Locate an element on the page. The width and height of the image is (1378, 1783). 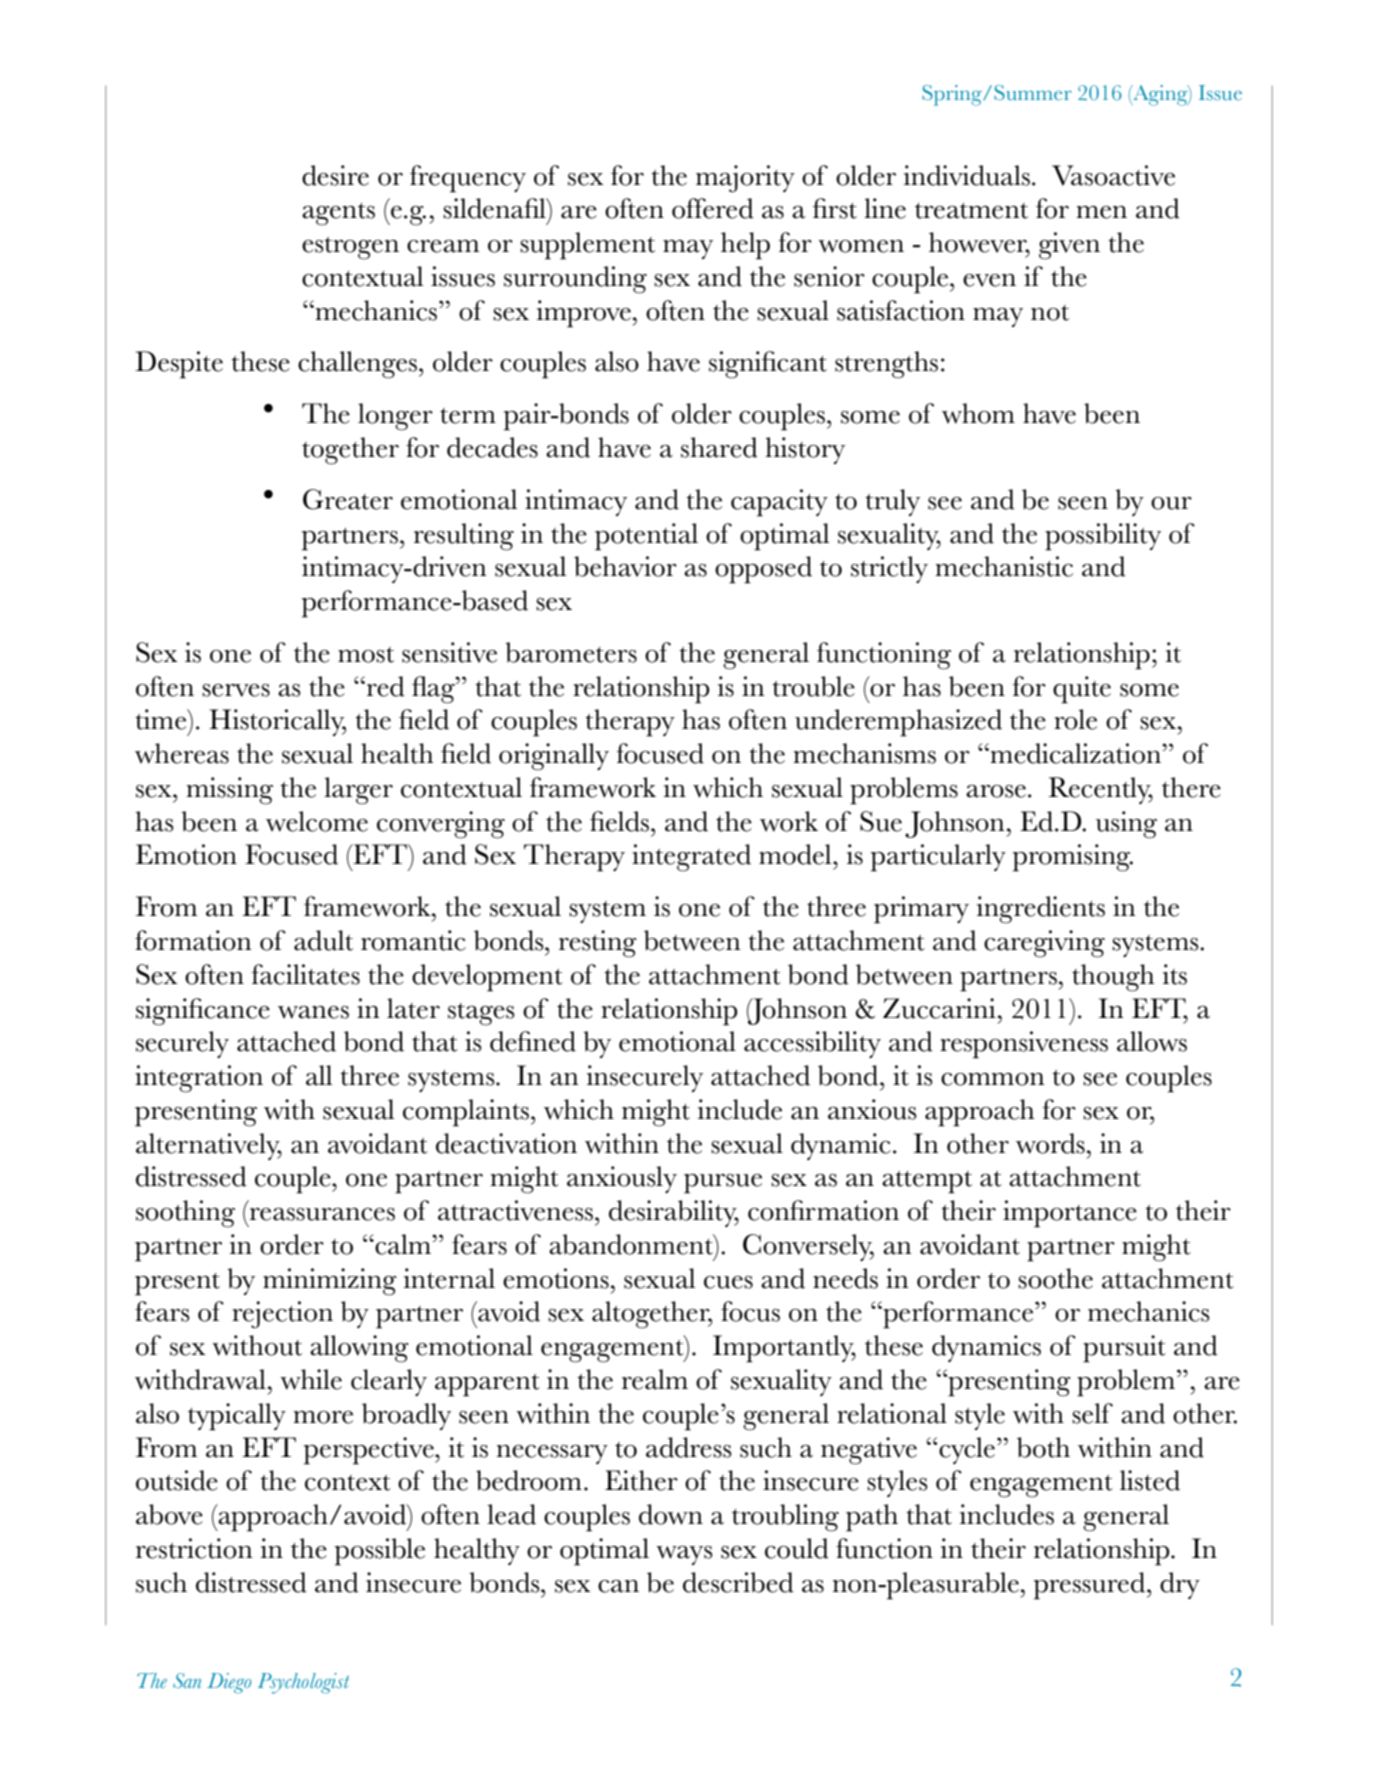
agents is located at coordinates (338, 214).
